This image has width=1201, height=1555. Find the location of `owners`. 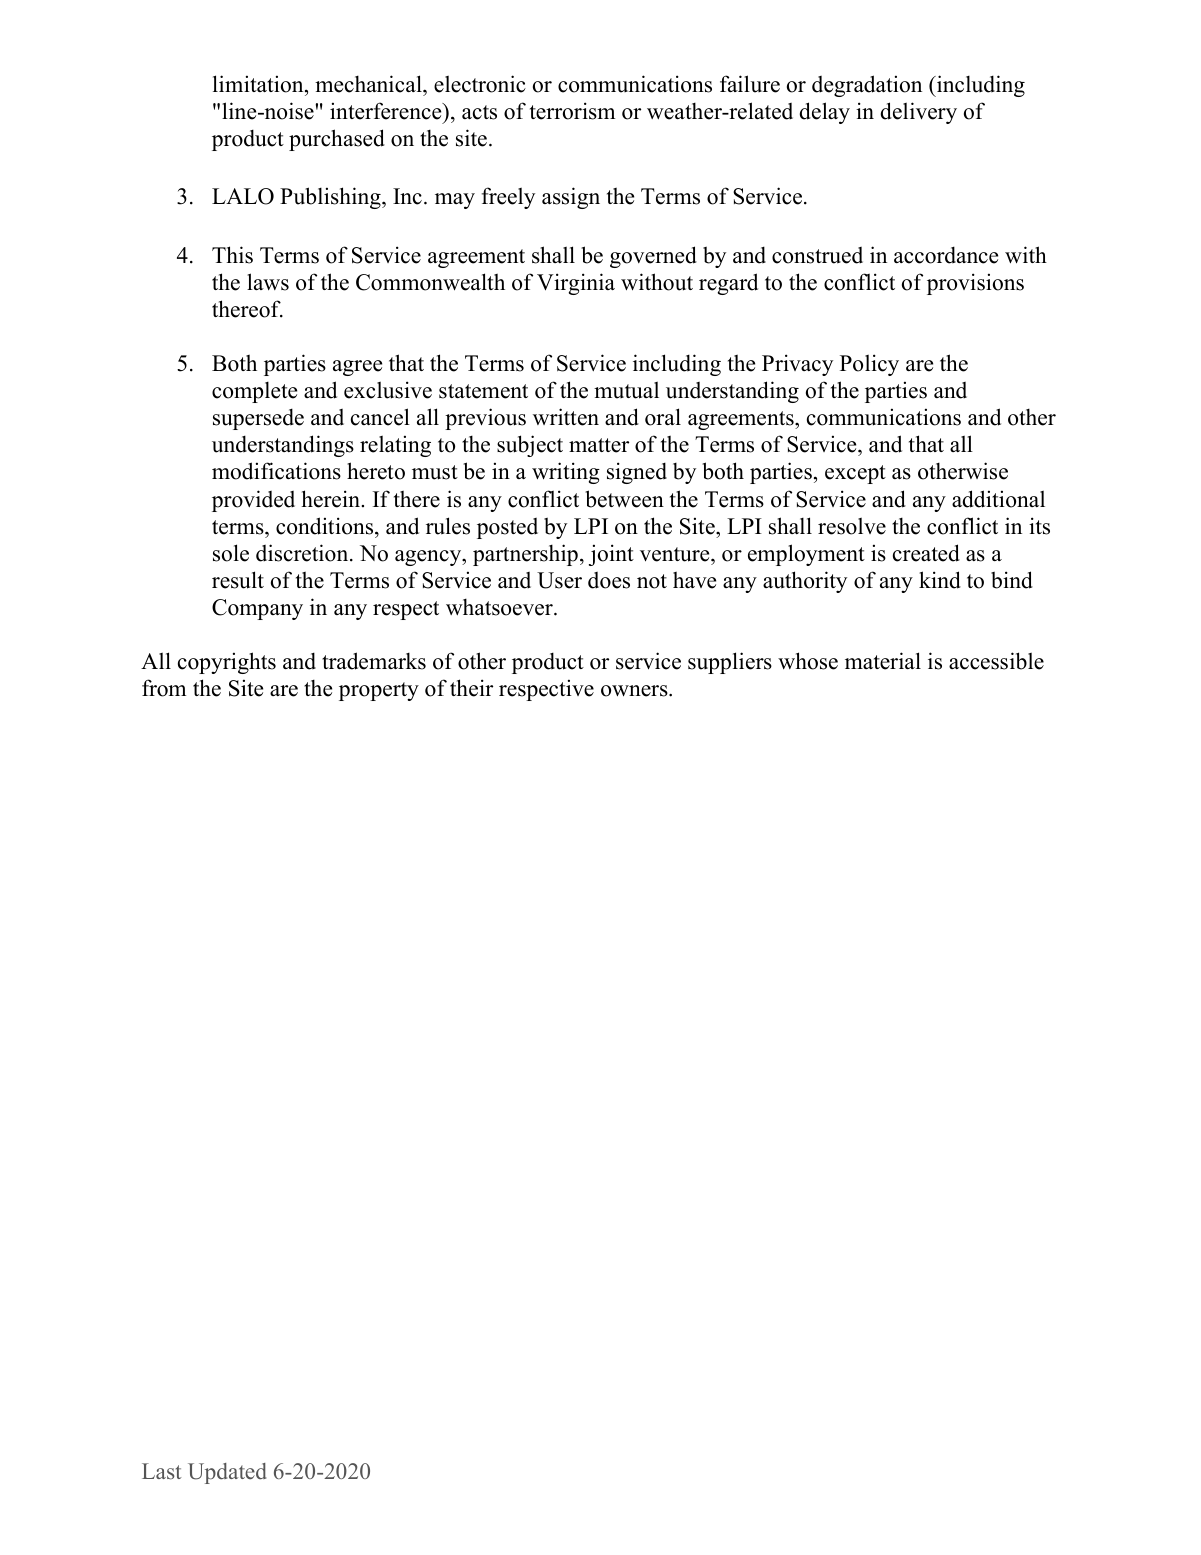

owners is located at coordinates (635, 691).
